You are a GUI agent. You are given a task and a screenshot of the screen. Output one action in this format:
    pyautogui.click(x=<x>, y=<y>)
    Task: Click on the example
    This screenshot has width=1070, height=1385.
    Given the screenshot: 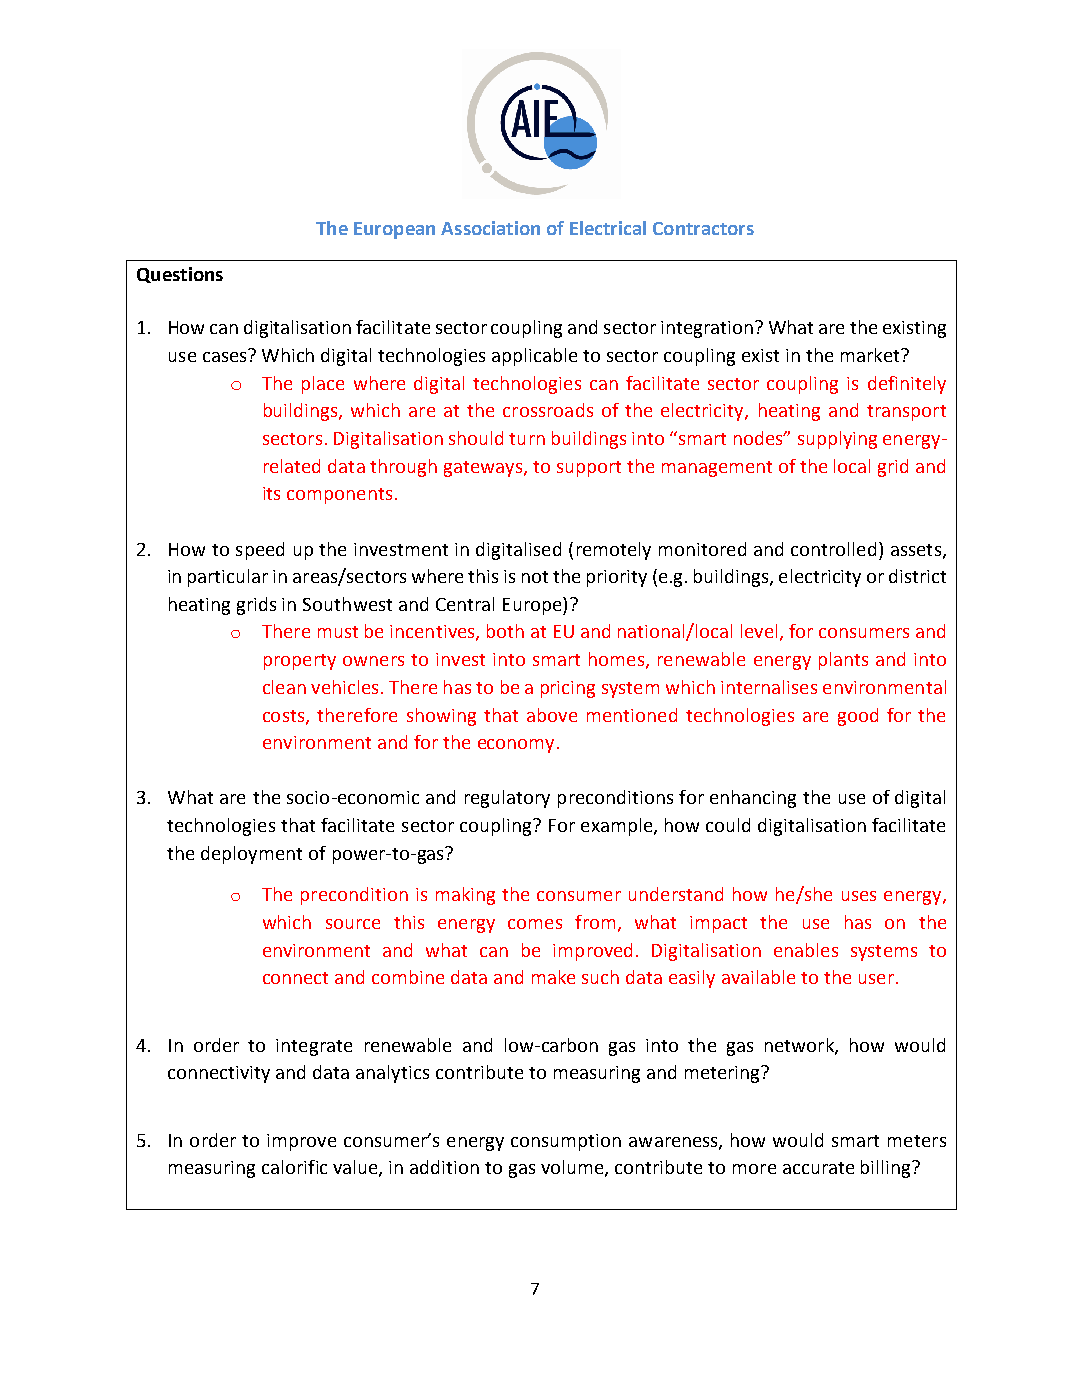 What is the action you would take?
    pyautogui.click(x=616, y=827)
